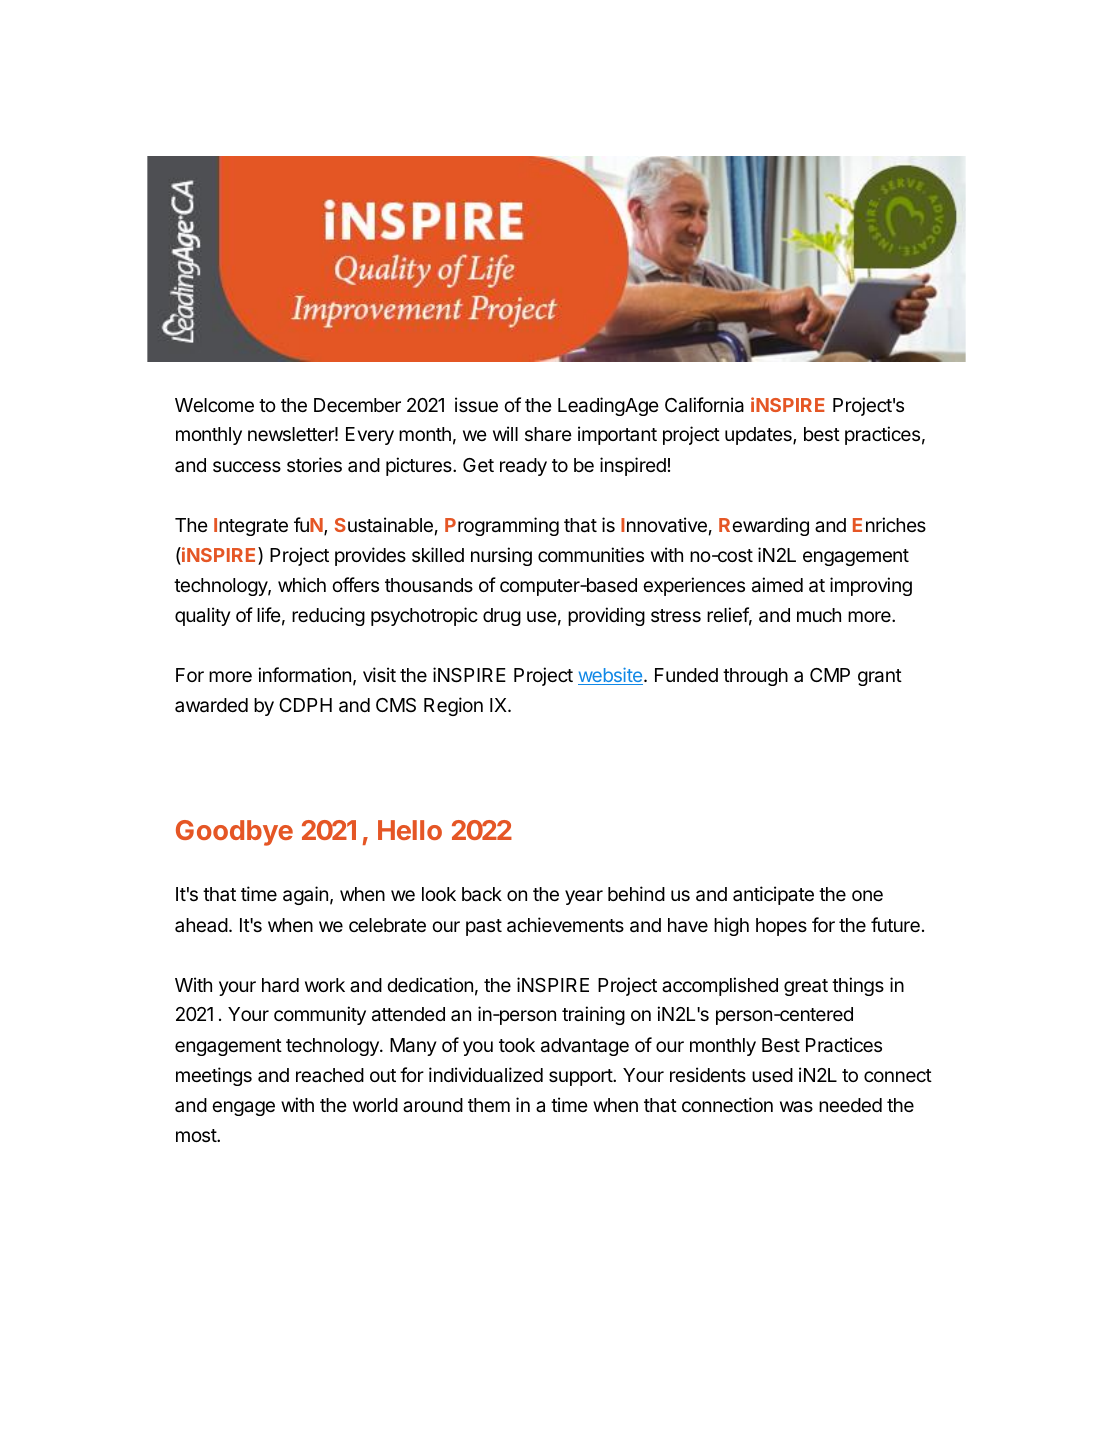 Image resolution: width=1113 pixels, height=1441 pixels. What do you see at coordinates (796, 1106) in the document?
I see `was` at bounding box center [796, 1106].
